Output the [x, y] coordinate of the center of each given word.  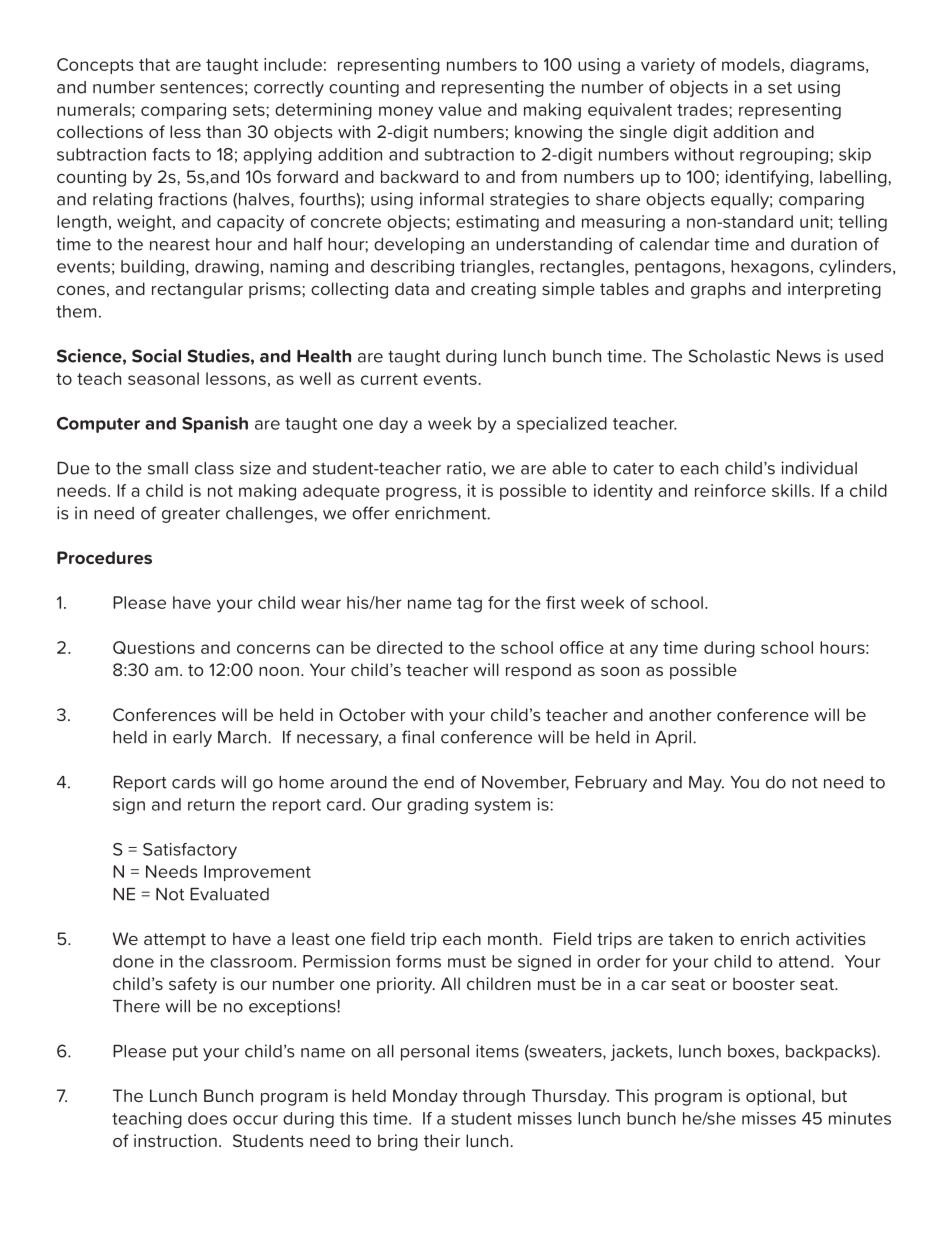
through [493, 1097]
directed [409, 647]
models [751, 64]
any [644, 651]
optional [779, 1097]
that [154, 64]
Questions [154, 647]
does [207, 1118]
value [460, 109]
